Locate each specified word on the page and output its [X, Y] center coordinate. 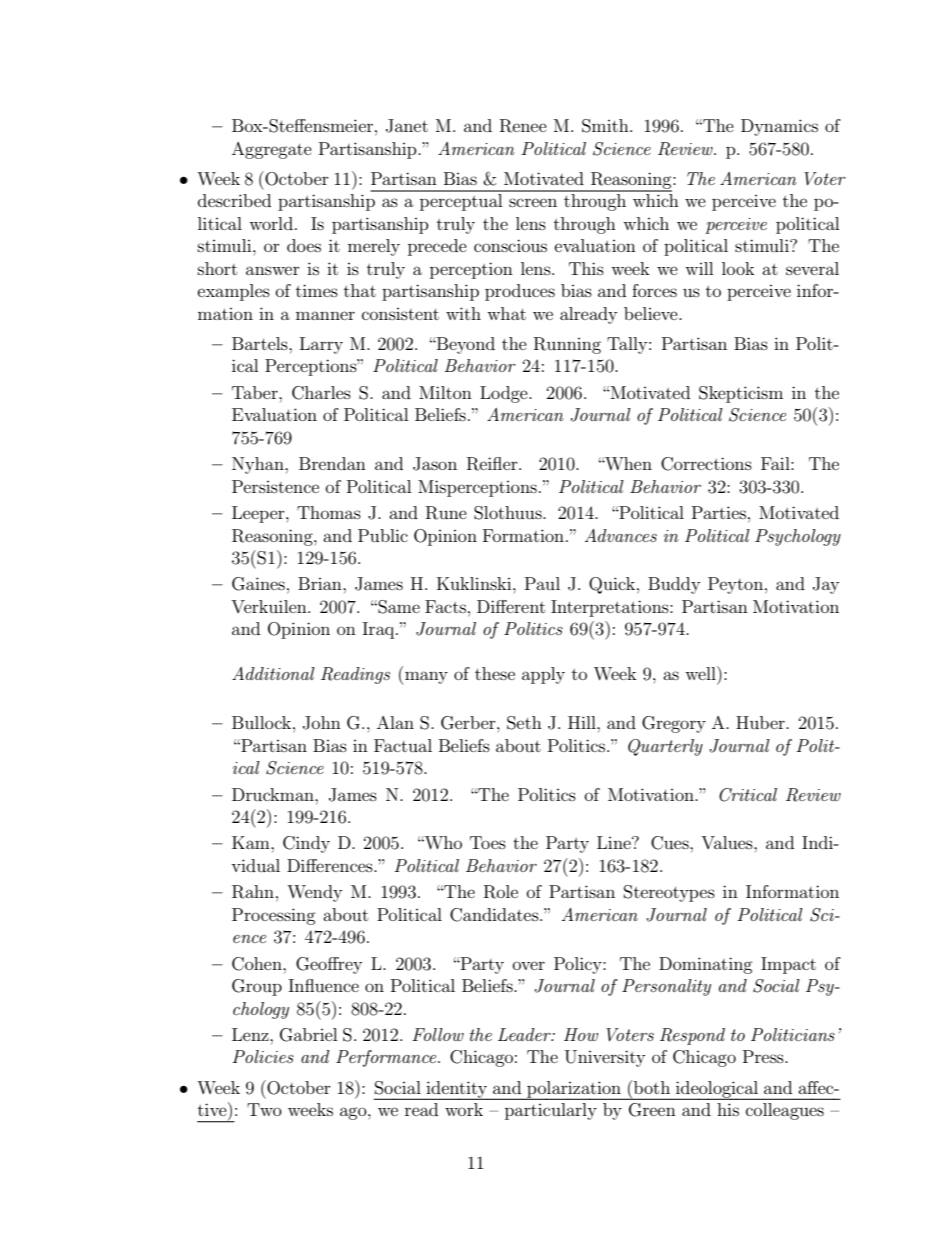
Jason [435, 464]
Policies [263, 1056]
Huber [761, 722]
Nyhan [259, 465]
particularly [551, 1111]
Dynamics [779, 127]
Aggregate [272, 150]
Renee [523, 126]
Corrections [706, 464]
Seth [524, 723]
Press [764, 1056]
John [322, 723]
